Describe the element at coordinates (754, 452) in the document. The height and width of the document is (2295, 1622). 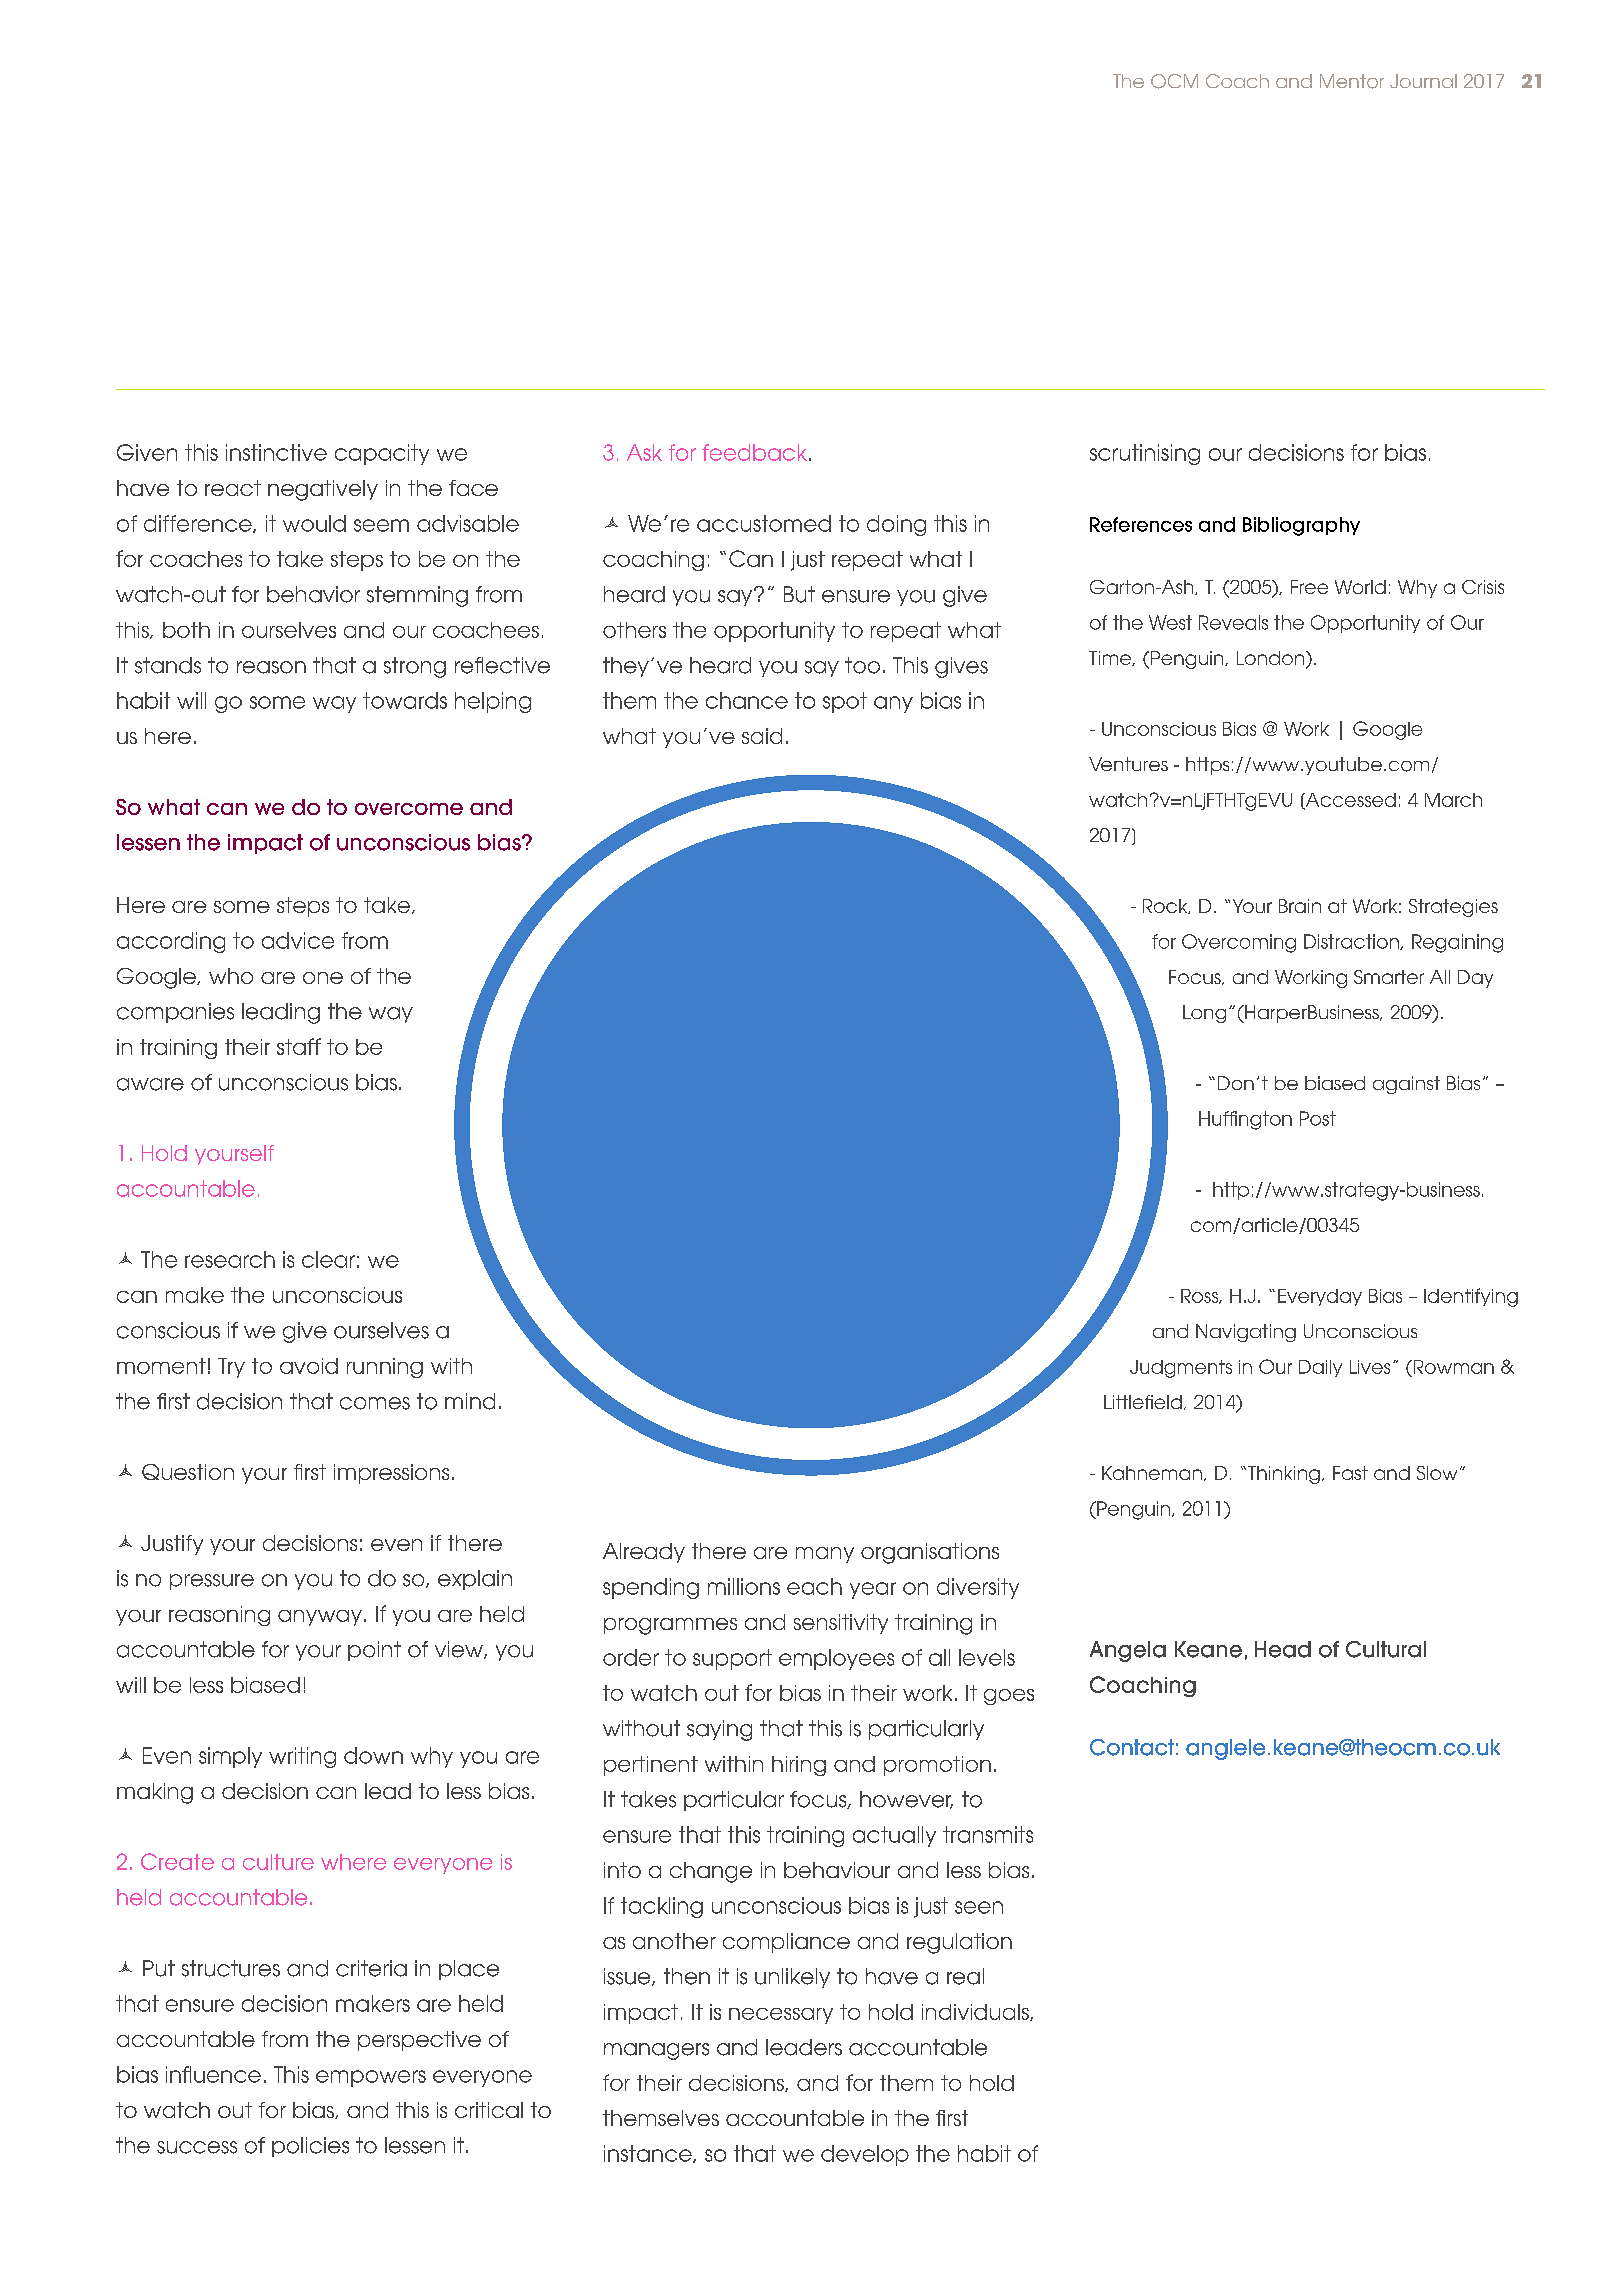
I see `feedback` at that location.
